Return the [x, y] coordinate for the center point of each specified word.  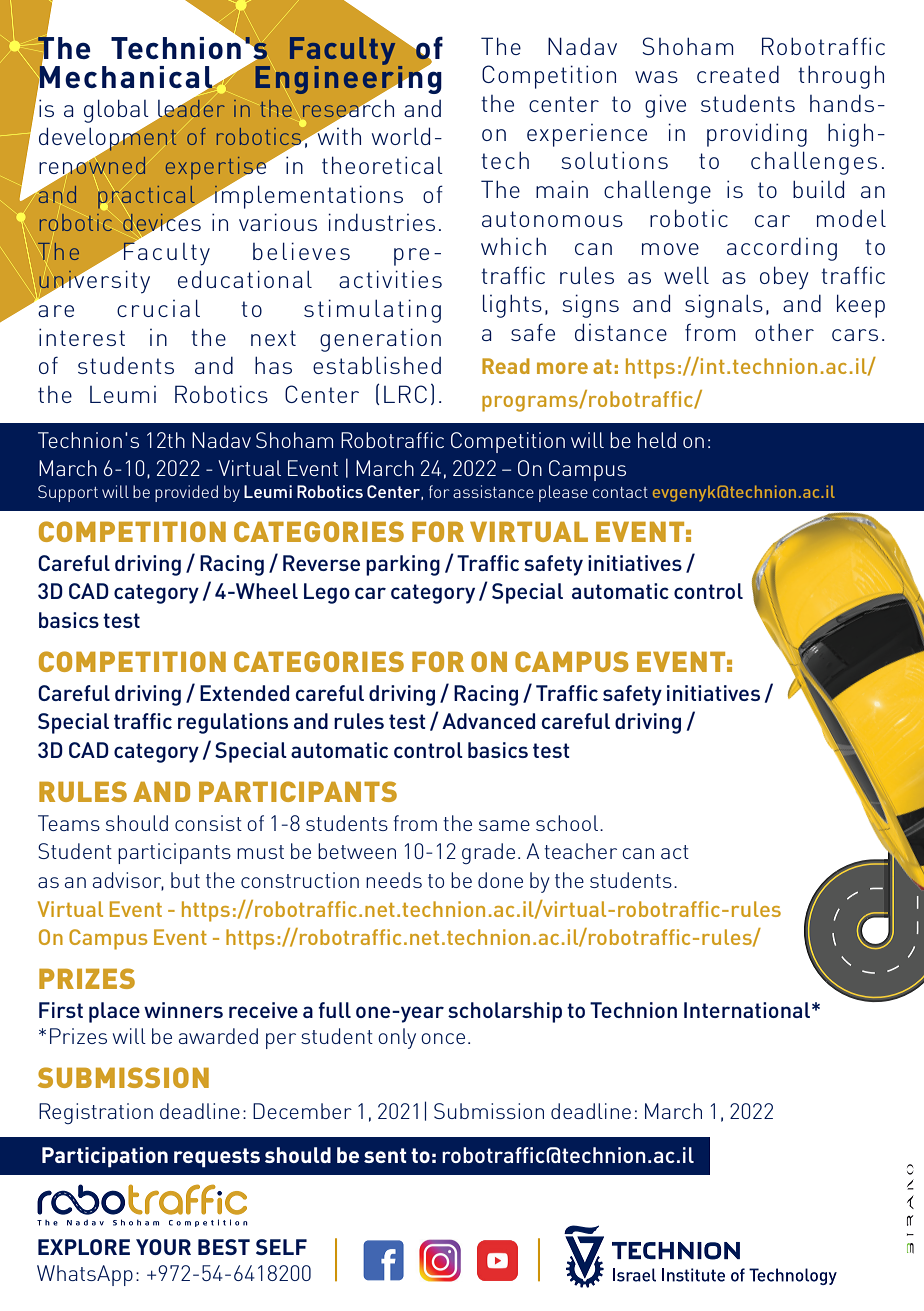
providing [757, 135]
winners [183, 1010]
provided [186, 493]
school [568, 823]
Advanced [488, 721]
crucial [158, 308]
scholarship [505, 1012]
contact [620, 492]
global [117, 112]
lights [512, 306]
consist [208, 823]
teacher [580, 851]
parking [403, 565]
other [784, 332]
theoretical [382, 165]
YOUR [163, 1247]
